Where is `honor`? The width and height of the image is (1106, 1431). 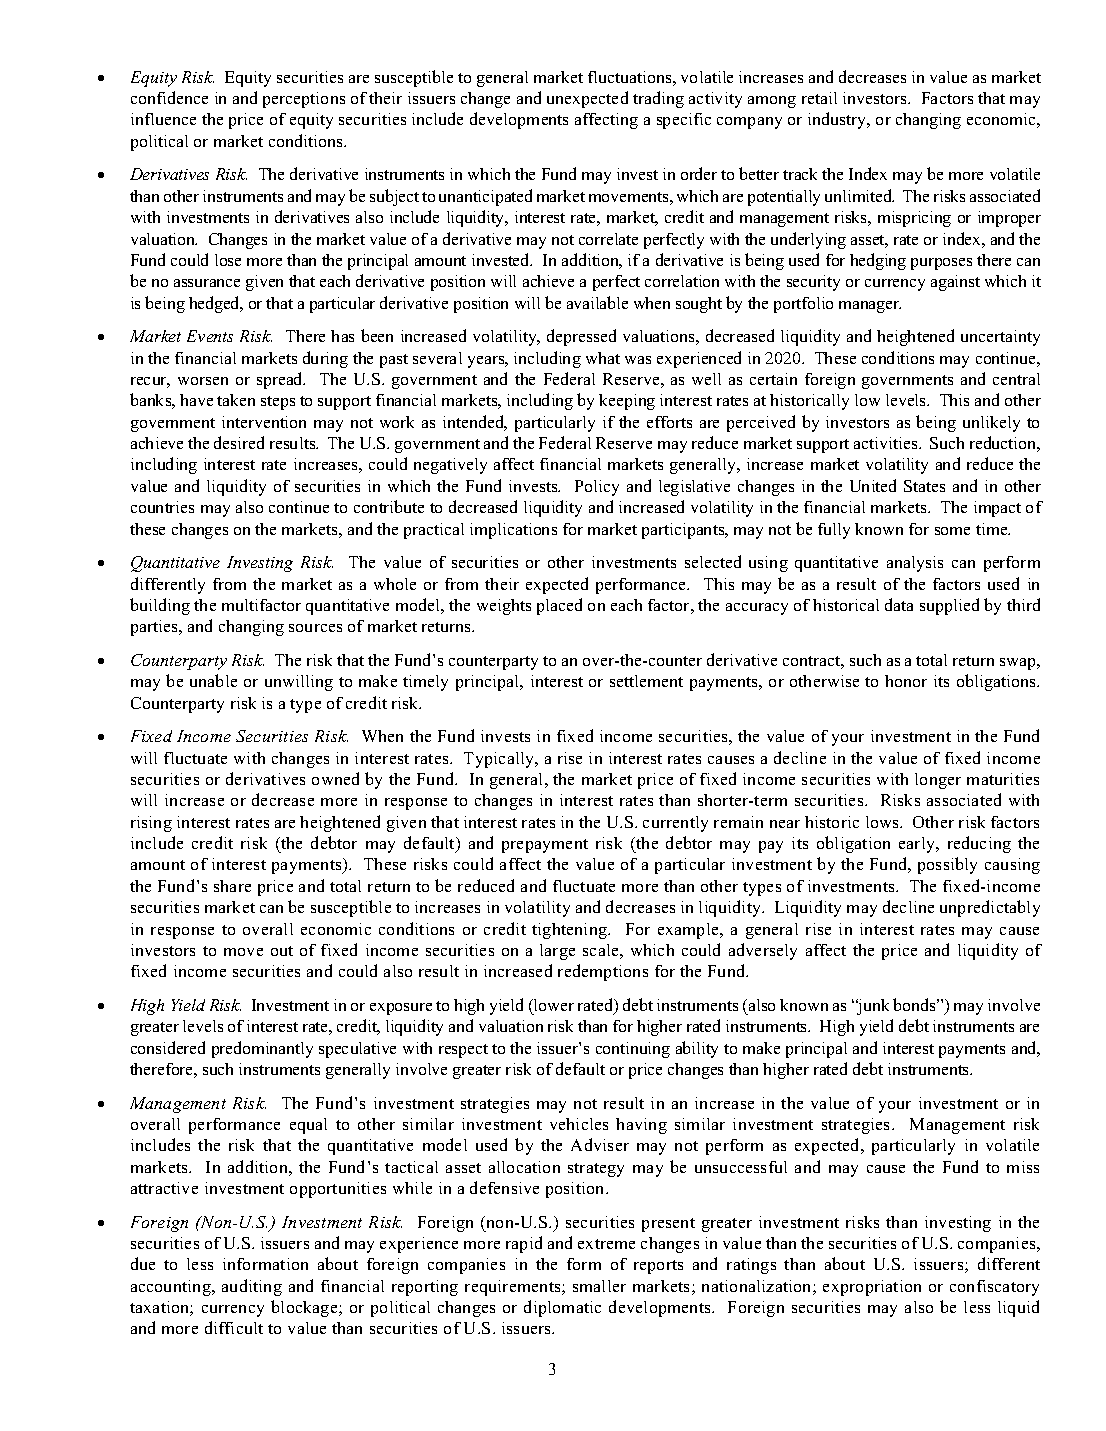 honor is located at coordinates (906, 681).
